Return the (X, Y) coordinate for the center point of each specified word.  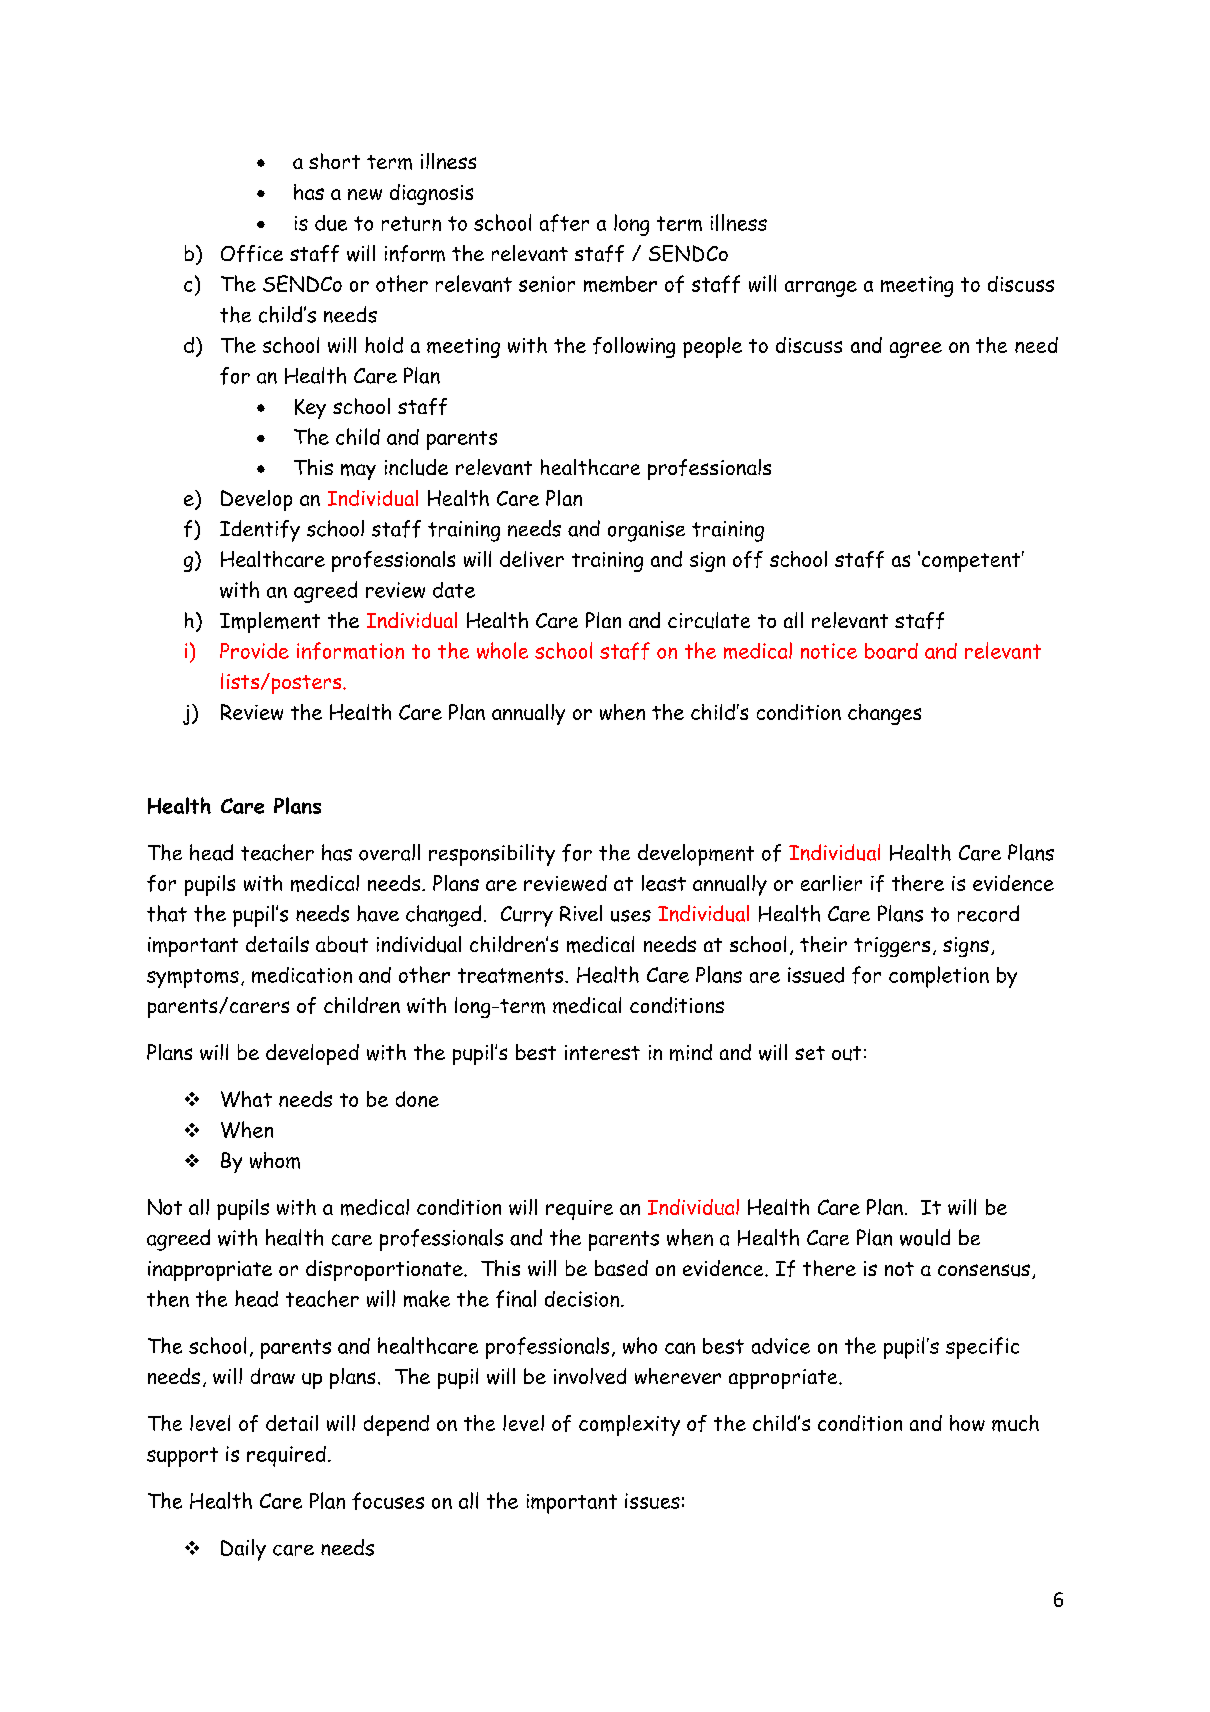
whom (275, 1160)
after (564, 223)
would (925, 1237)
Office (252, 253)
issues (652, 1501)
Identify (260, 531)
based (621, 1268)
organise (646, 531)
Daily (243, 1550)
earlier (831, 883)
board (891, 651)
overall (389, 852)
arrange (821, 289)
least (664, 883)
